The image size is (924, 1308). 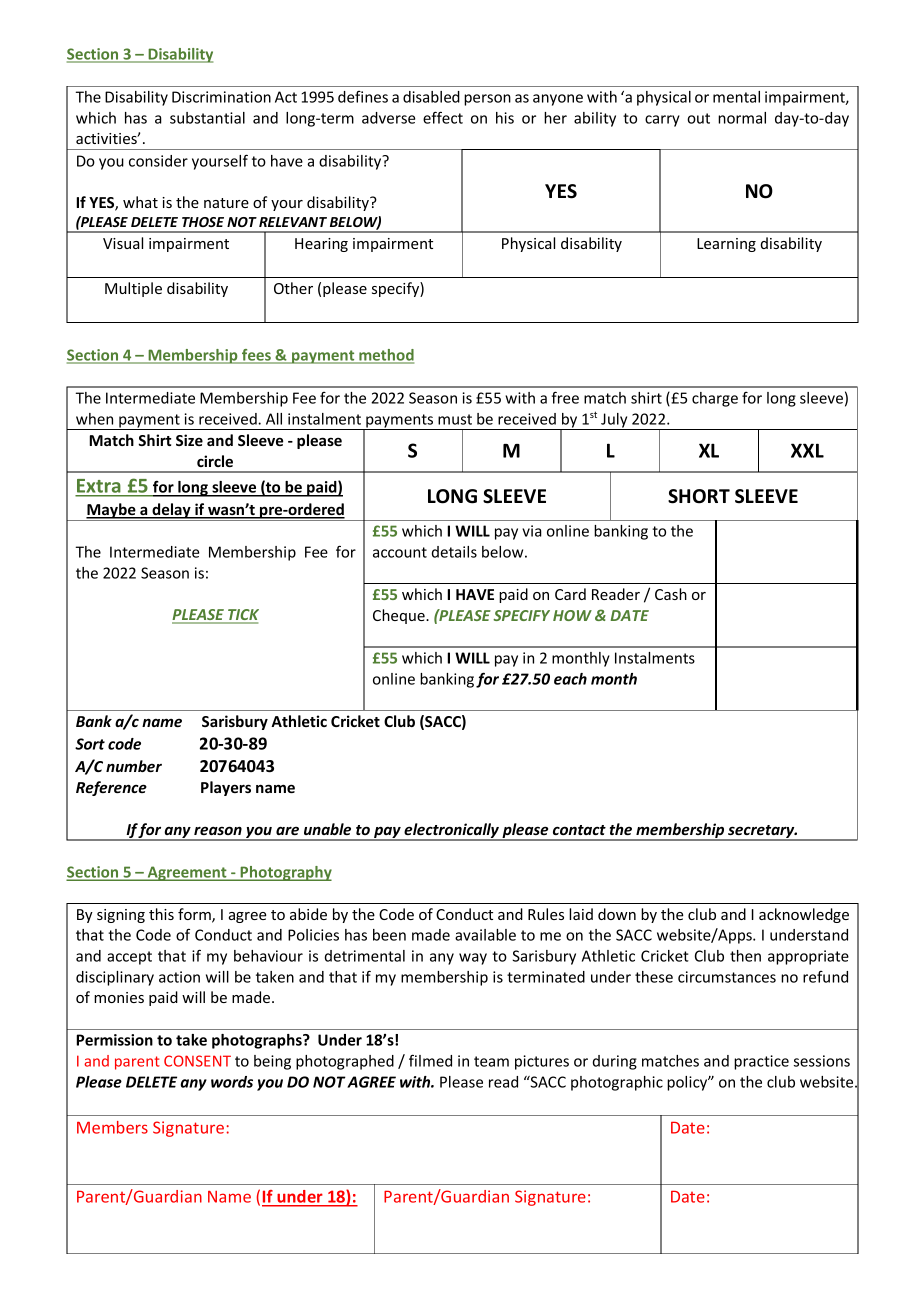 What do you see at coordinates (197, 1061) in the screenshot?
I see `CONSENT` at bounding box center [197, 1061].
